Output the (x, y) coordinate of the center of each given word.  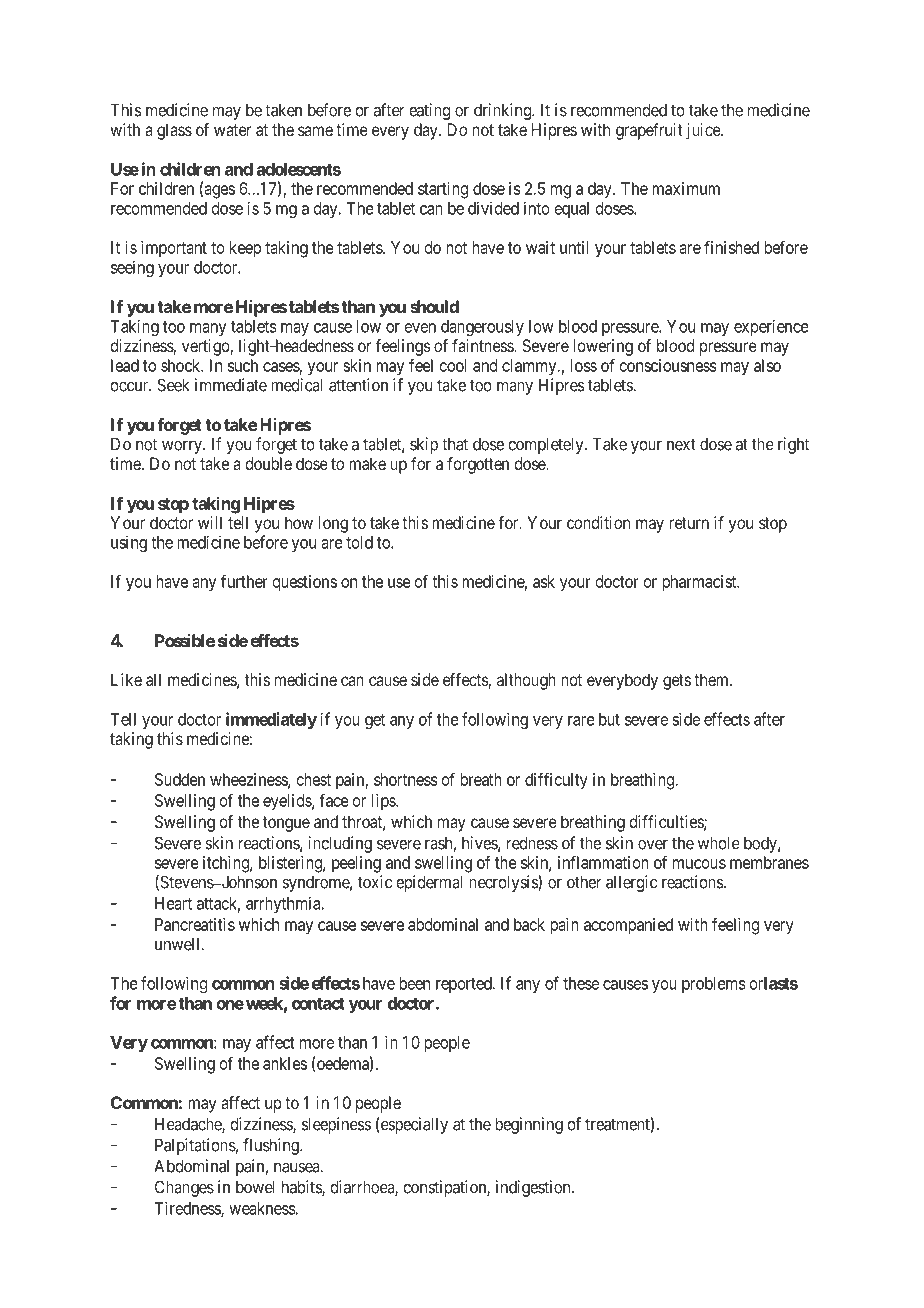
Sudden (180, 779)
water (232, 130)
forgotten (478, 465)
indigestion (534, 1188)
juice (704, 131)
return (689, 523)
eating (429, 111)
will (210, 522)
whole (719, 843)
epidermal (429, 883)
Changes (184, 1188)
